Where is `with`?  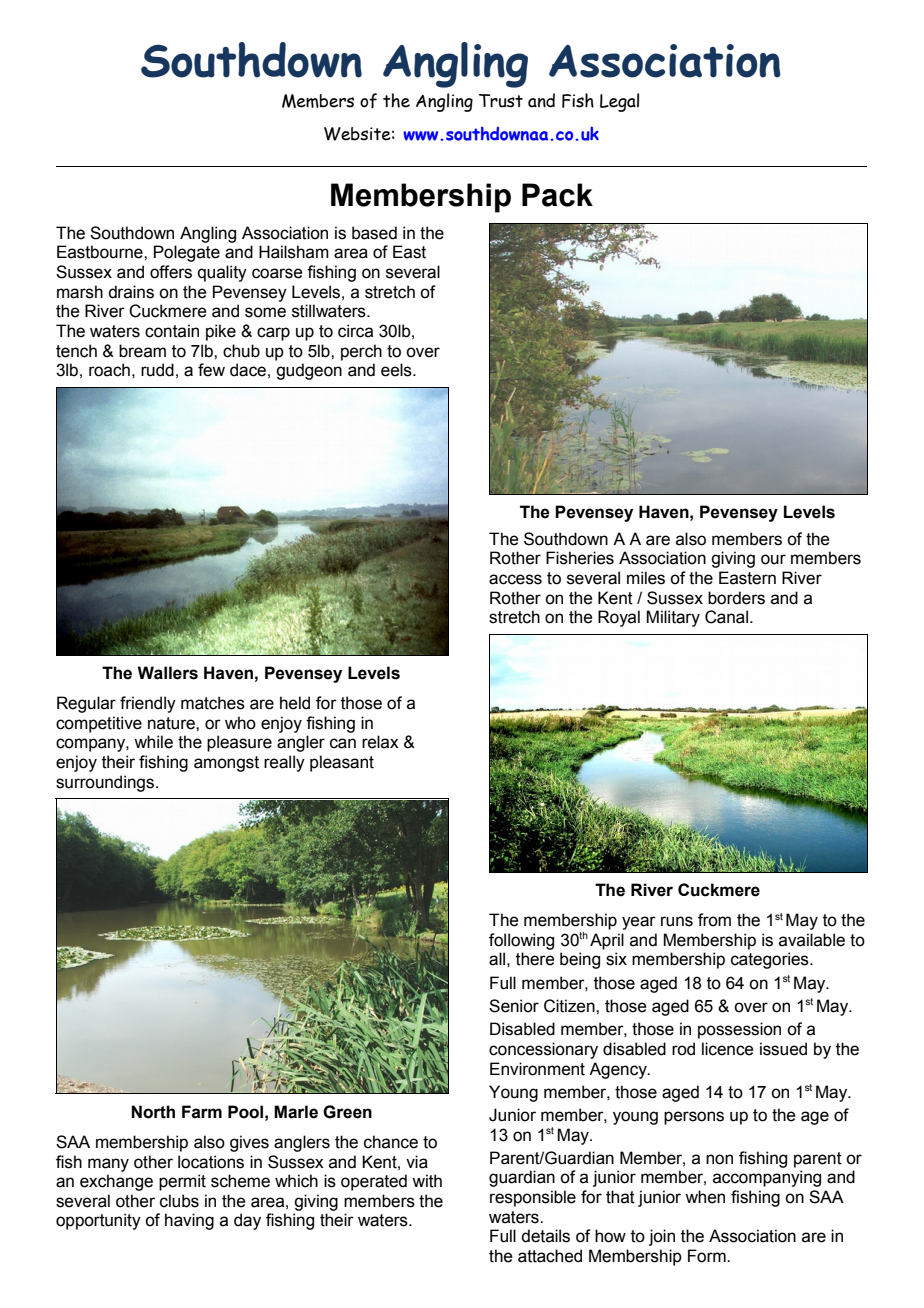 with is located at coordinates (427, 1181).
